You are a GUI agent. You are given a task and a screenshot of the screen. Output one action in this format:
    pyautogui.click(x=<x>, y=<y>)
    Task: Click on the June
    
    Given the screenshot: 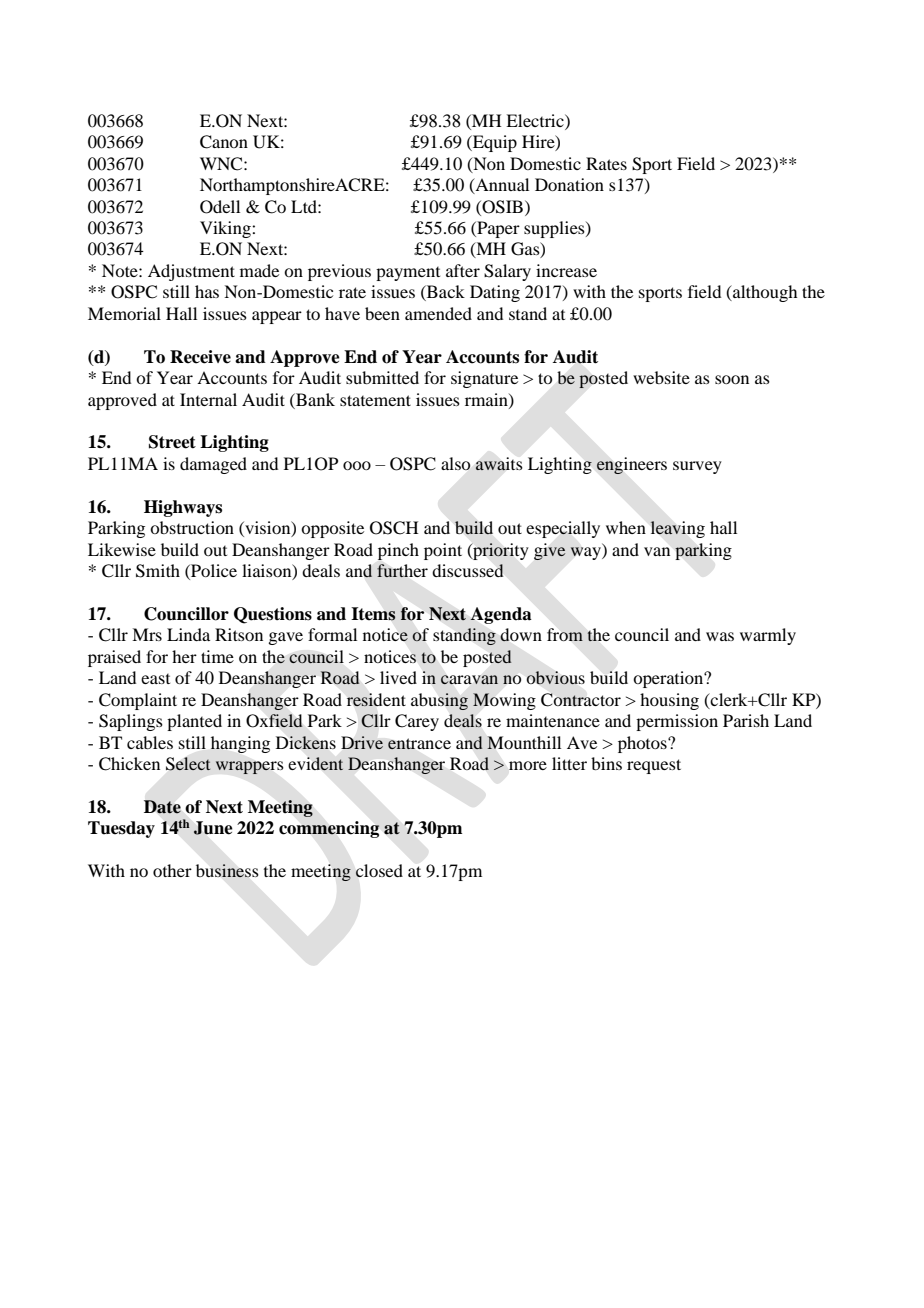 What is the action you would take?
    pyautogui.click(x=213, y=828)
